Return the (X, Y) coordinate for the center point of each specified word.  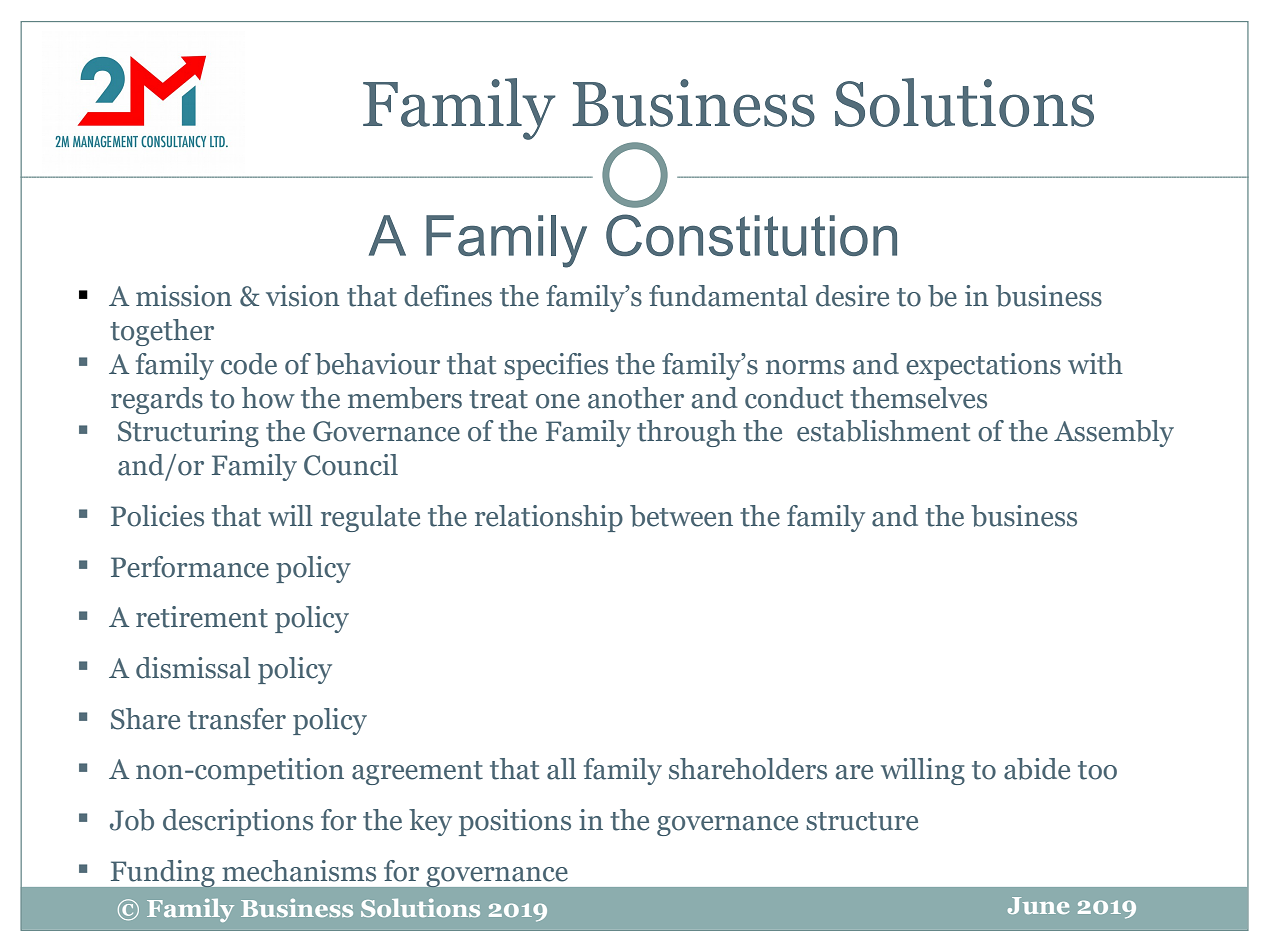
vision (303, 296)
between (681, 516)
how (268, 398)
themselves (918, 398)
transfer (237, 719)
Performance (190, 567)
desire (852, 296)
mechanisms (299, 871)
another (636, 398)
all (561, 769)
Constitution (751, 235)
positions (515, 822)
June (1038, 905)
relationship (549, 518)
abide (1037, 769)
